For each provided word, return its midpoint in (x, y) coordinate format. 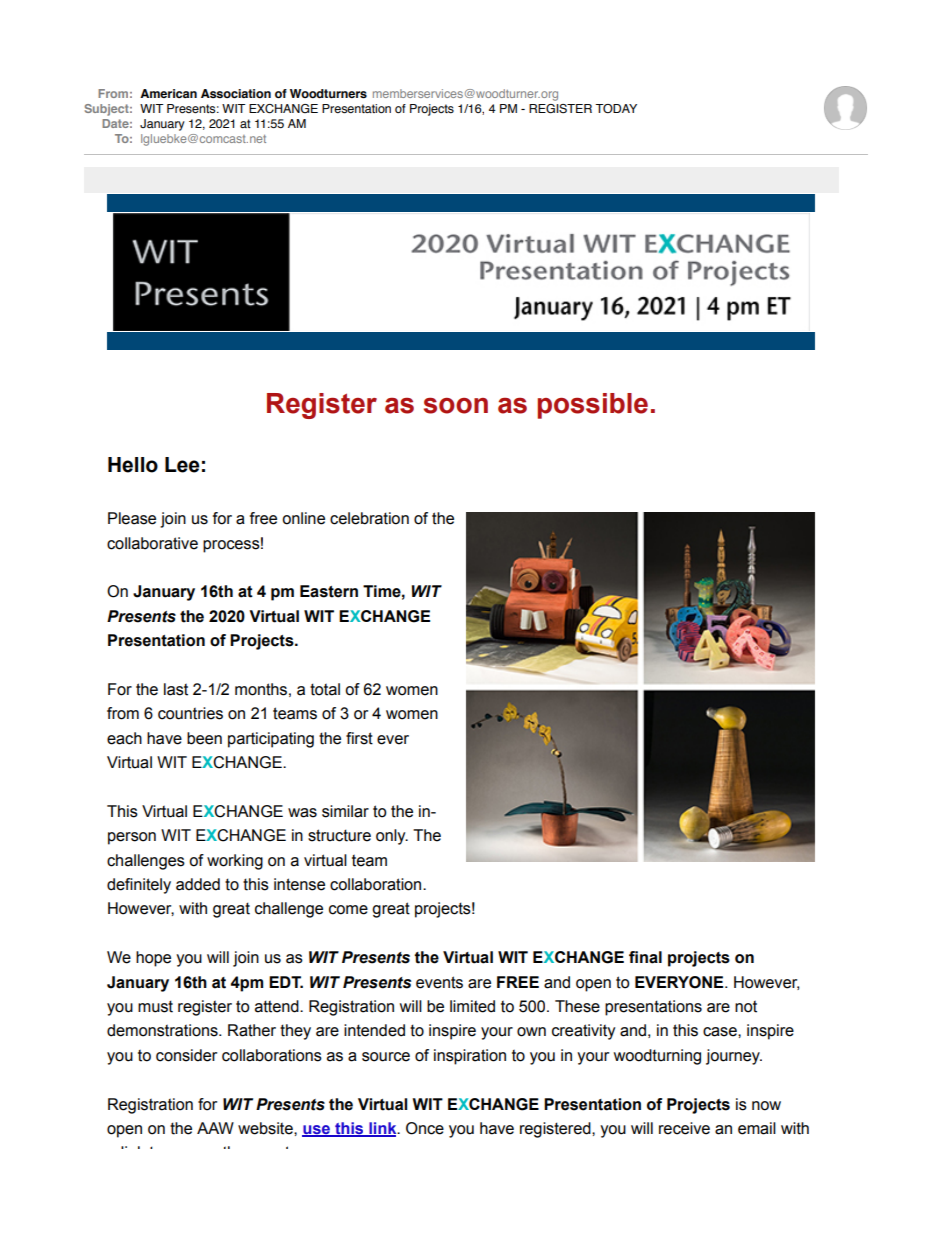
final (645, 957)
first (359, 738)
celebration (369, 518)
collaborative (152, 543)
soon (456, 406)
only (392, 837)
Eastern (329, 591)
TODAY (616, 108)
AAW (215, 1128)
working (235, 862)
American (168, 93)
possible (592, 406)
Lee (182, 465)
